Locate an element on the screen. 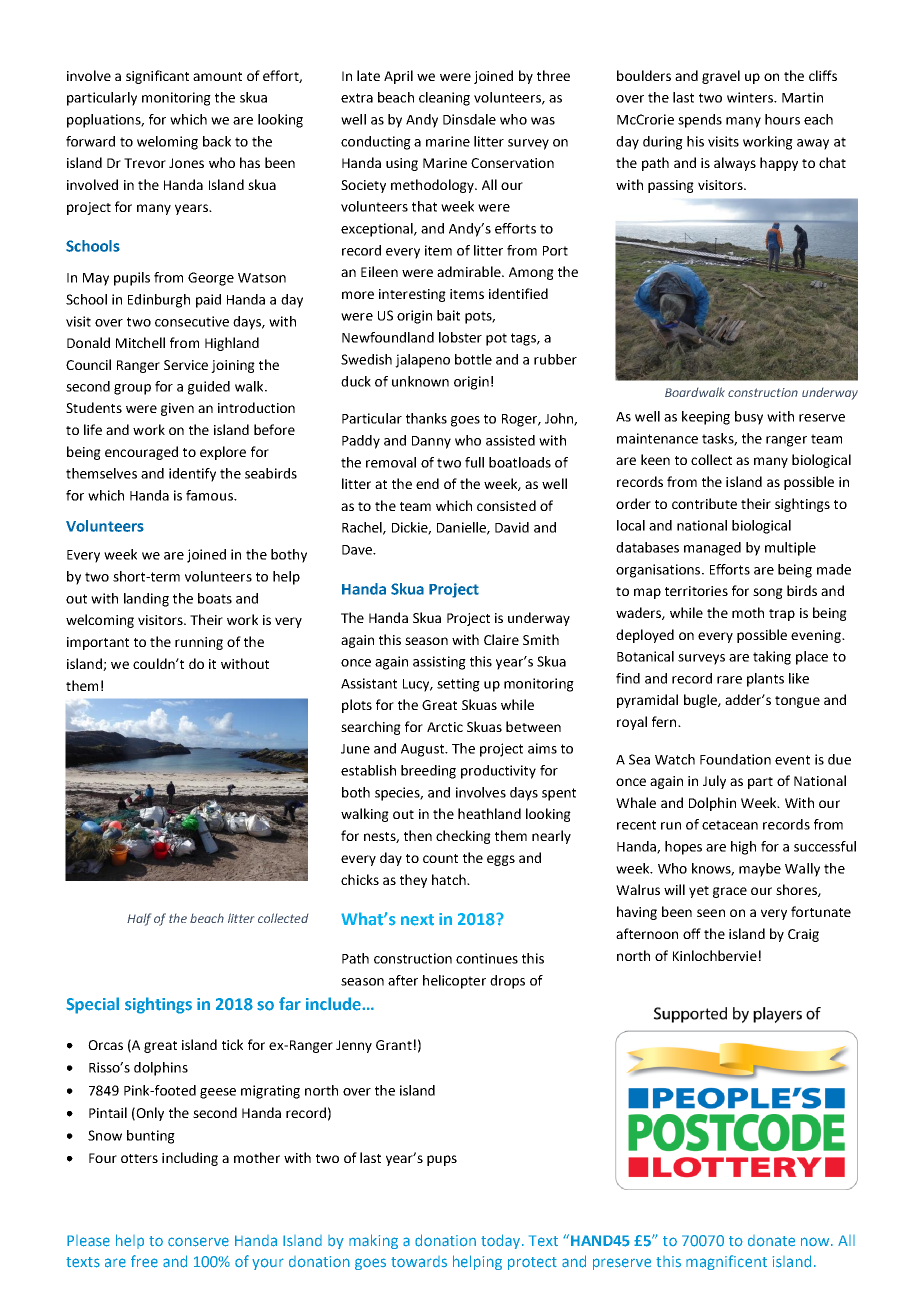  donate is located at coordinates (771, 1241).
